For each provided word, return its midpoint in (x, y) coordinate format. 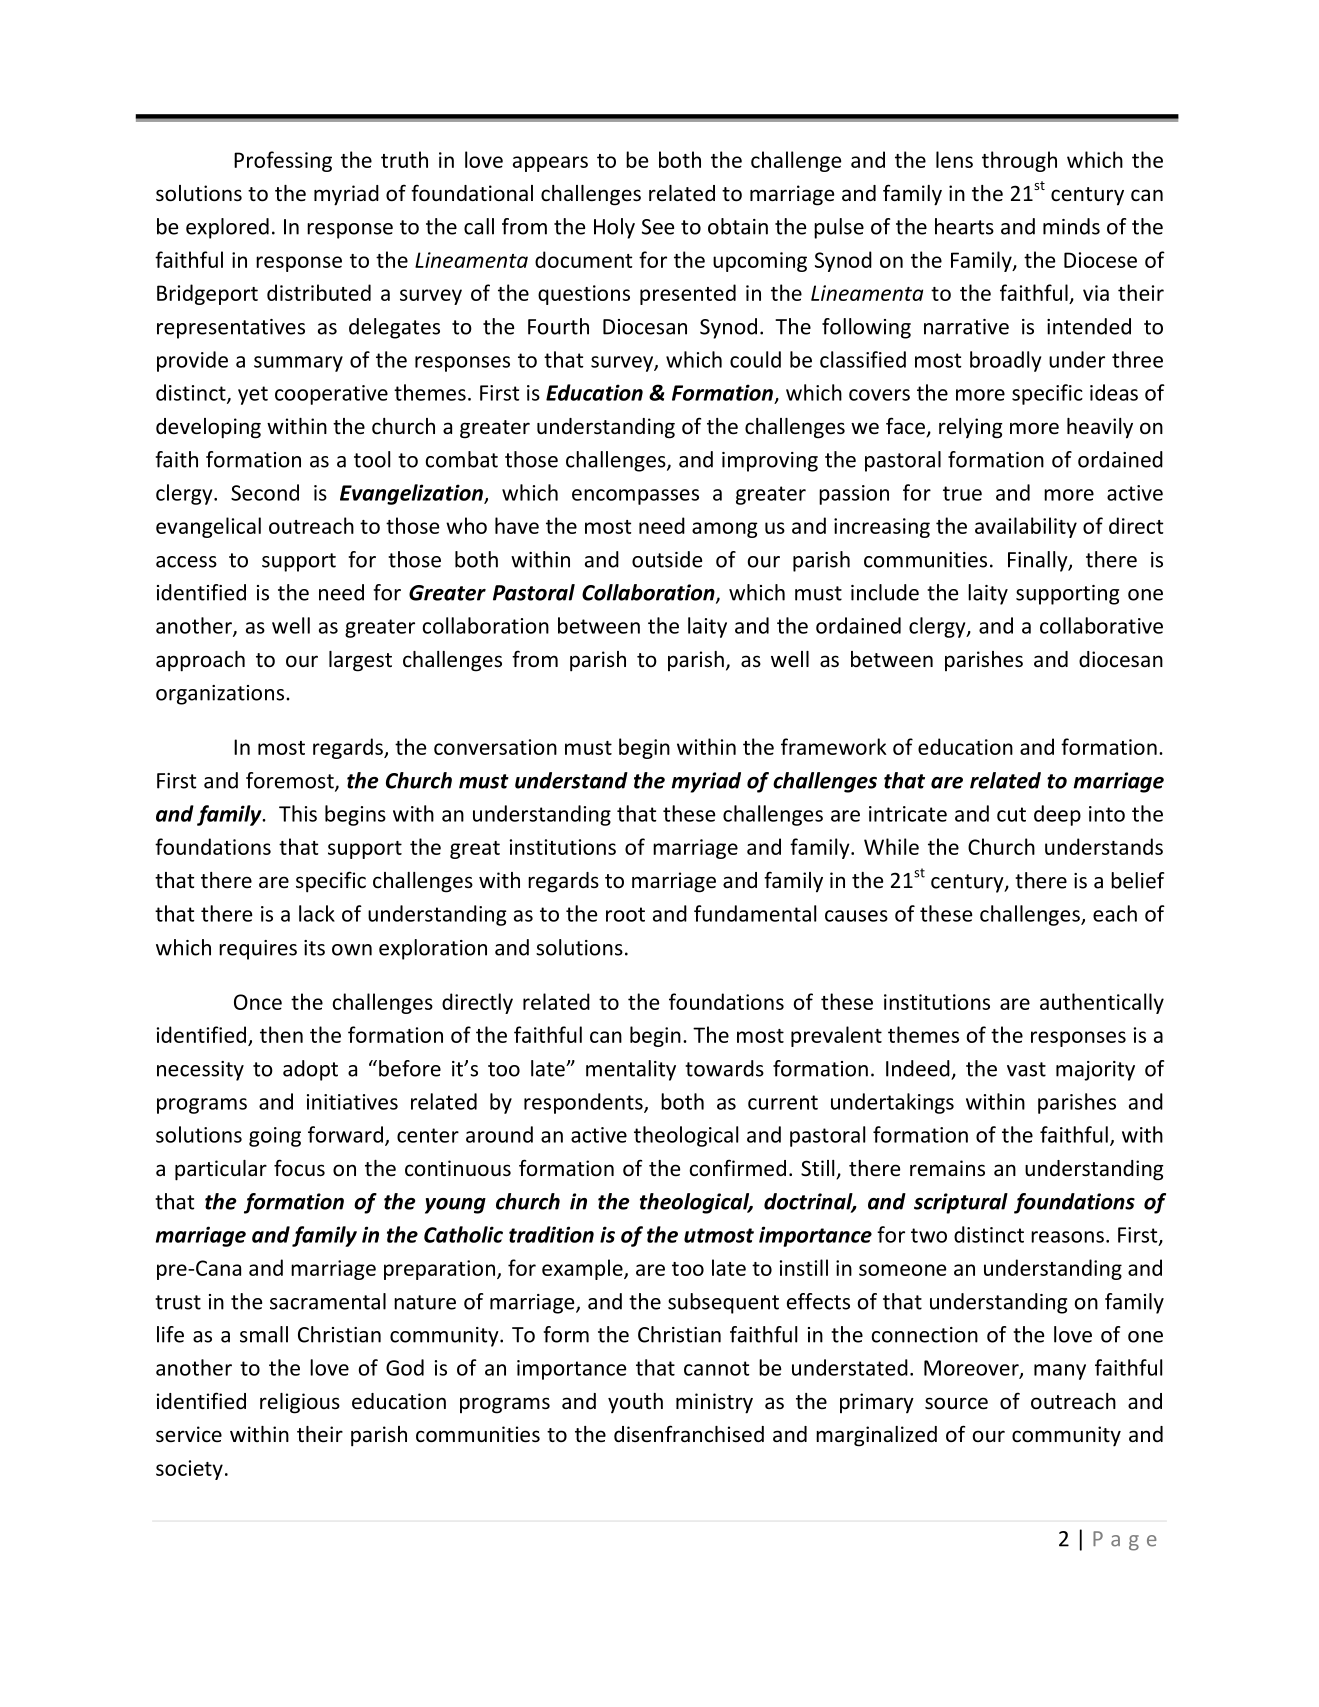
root (625, 914)
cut (1011, 814)
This (298, 813)
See (658, 227)
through (1019, 161)
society (189, 1470)
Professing (283, 161)
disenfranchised (689, 1434)
